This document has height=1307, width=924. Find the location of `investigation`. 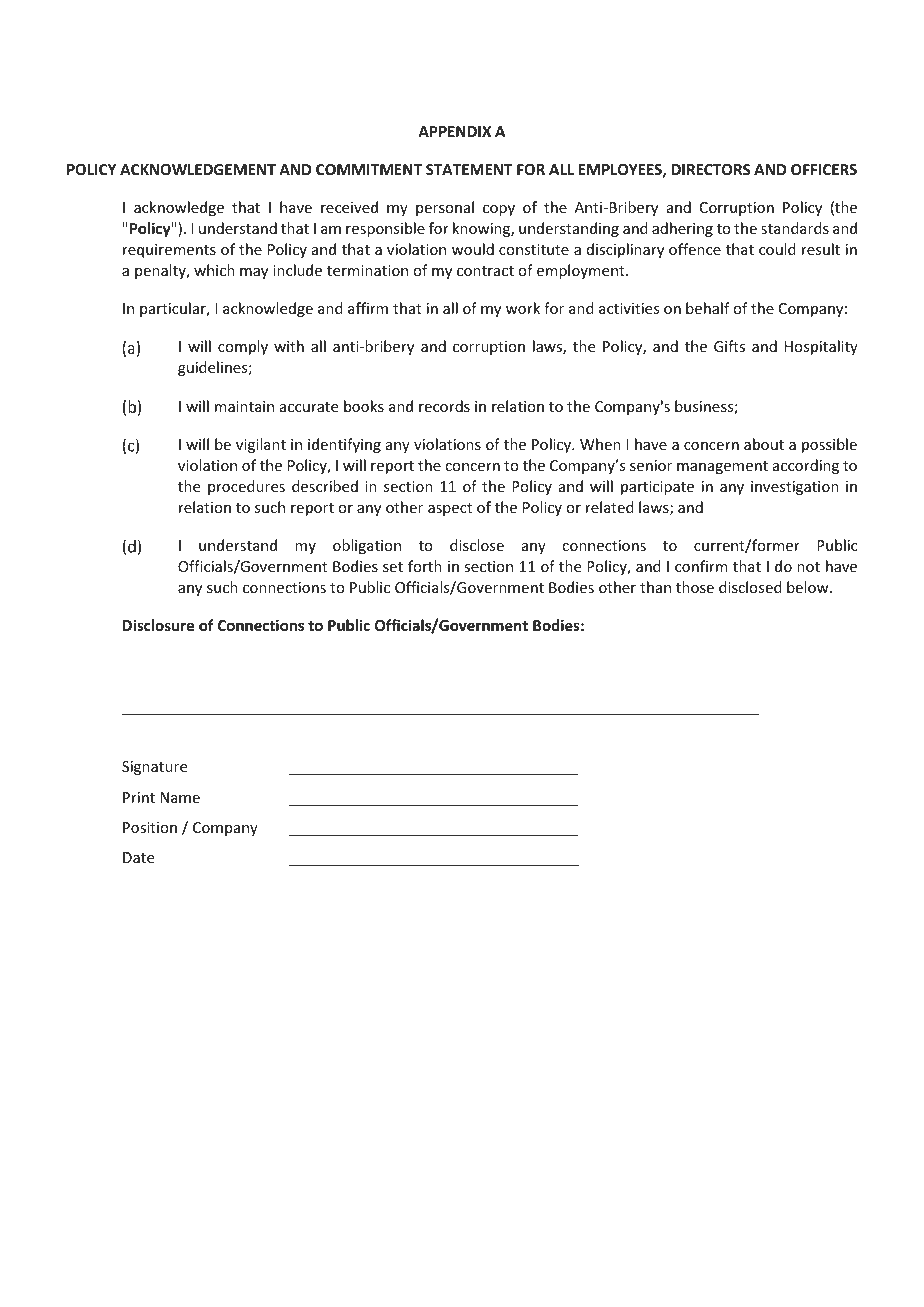

investigation is located at coordinates (795, 488).
